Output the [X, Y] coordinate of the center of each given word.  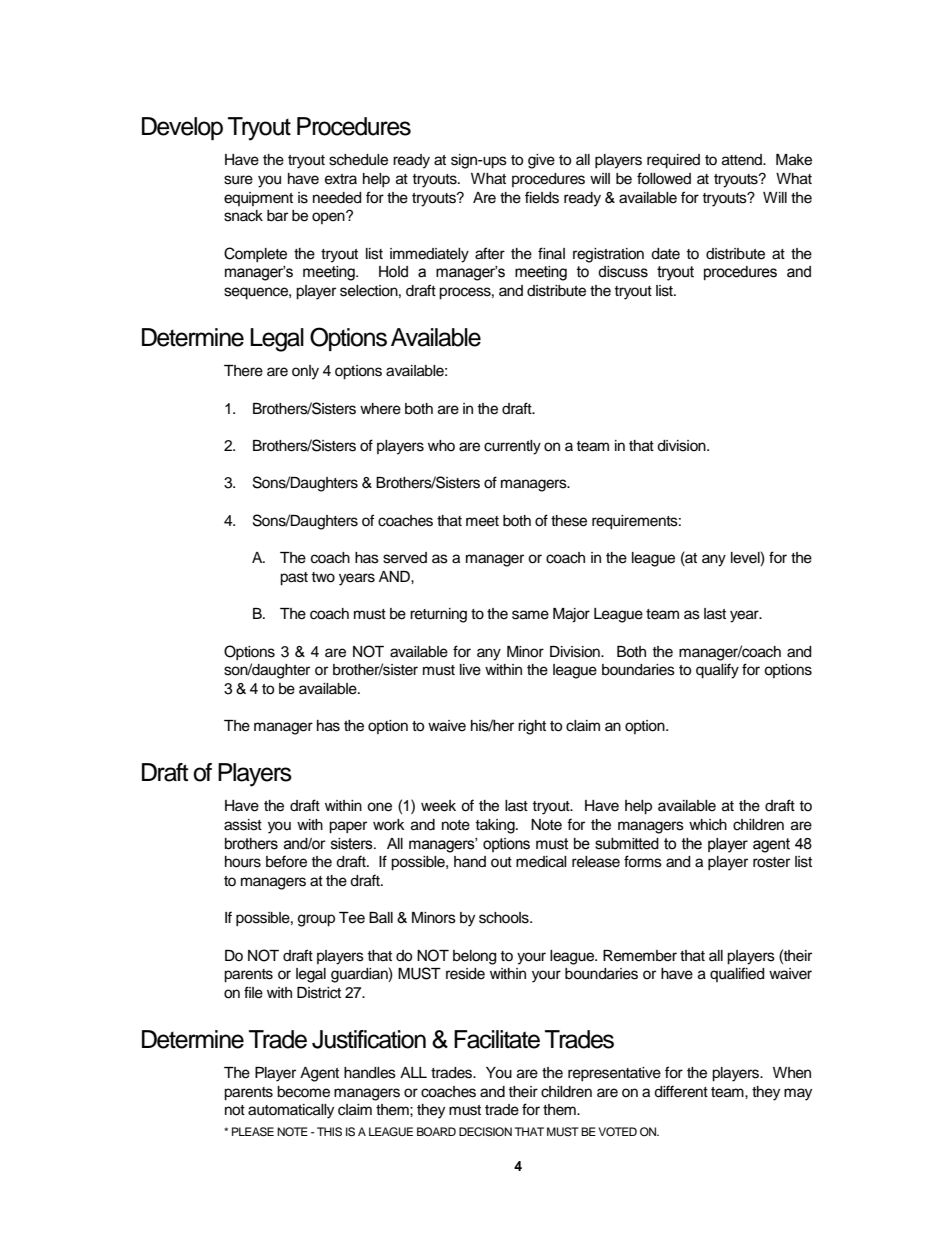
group [316, 920]
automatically [291, 1111]
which [708, 825]
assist [243, 825]
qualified [737, 974]
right [532, 727]
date [665, 254]
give [541, 161]
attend [743, 160]
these [569, 521]
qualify [717, 671]
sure [238, 180]
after [490, 253]
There [243, 371]
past [294, 579]
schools [505, 918]
